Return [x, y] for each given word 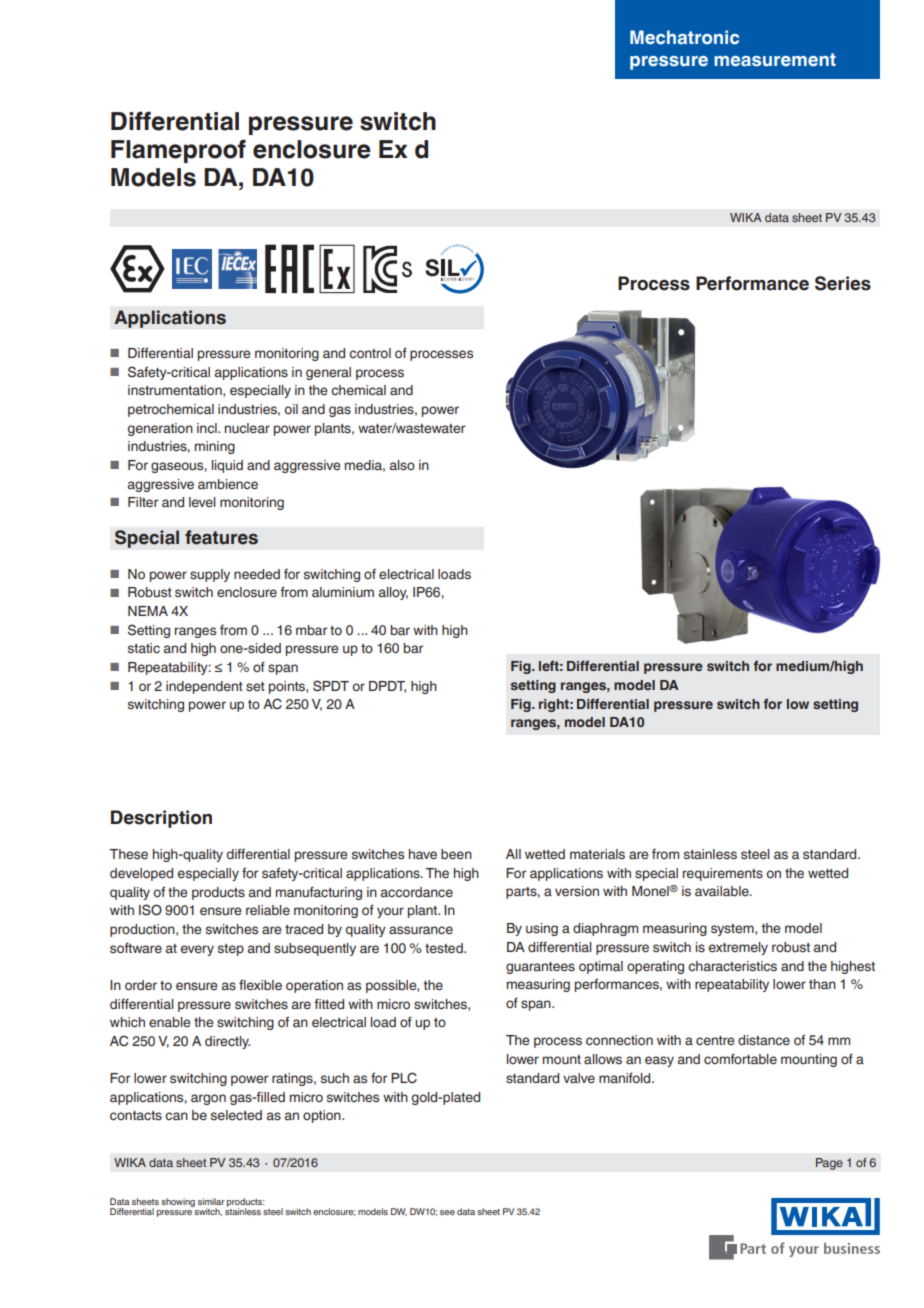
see [447, 1212]
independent [204, 687]
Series [843, 283]
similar [211, 1201]
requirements [723, 874]
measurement [775, 60]
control [370, 353]
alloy [393, 593]
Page [829, 1164]
